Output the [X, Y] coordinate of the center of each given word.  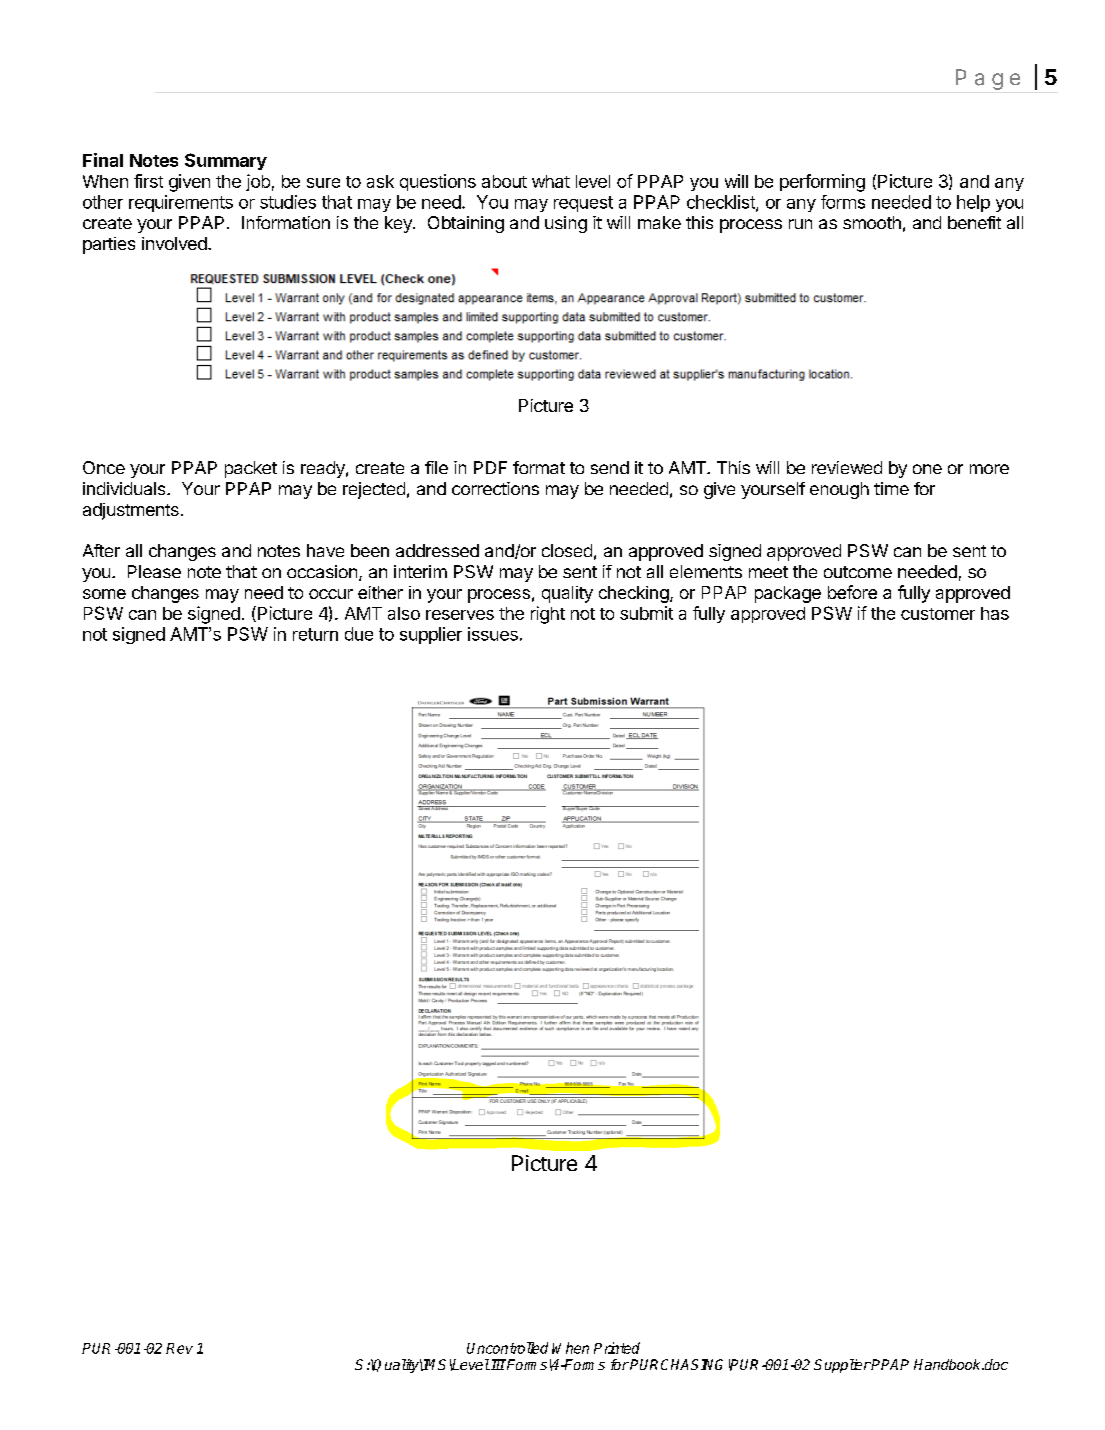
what [551, 181]
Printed [617, 1348]
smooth [872, 222]
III [497, 1364]
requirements [181, 203]
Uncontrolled [507, 1348]
